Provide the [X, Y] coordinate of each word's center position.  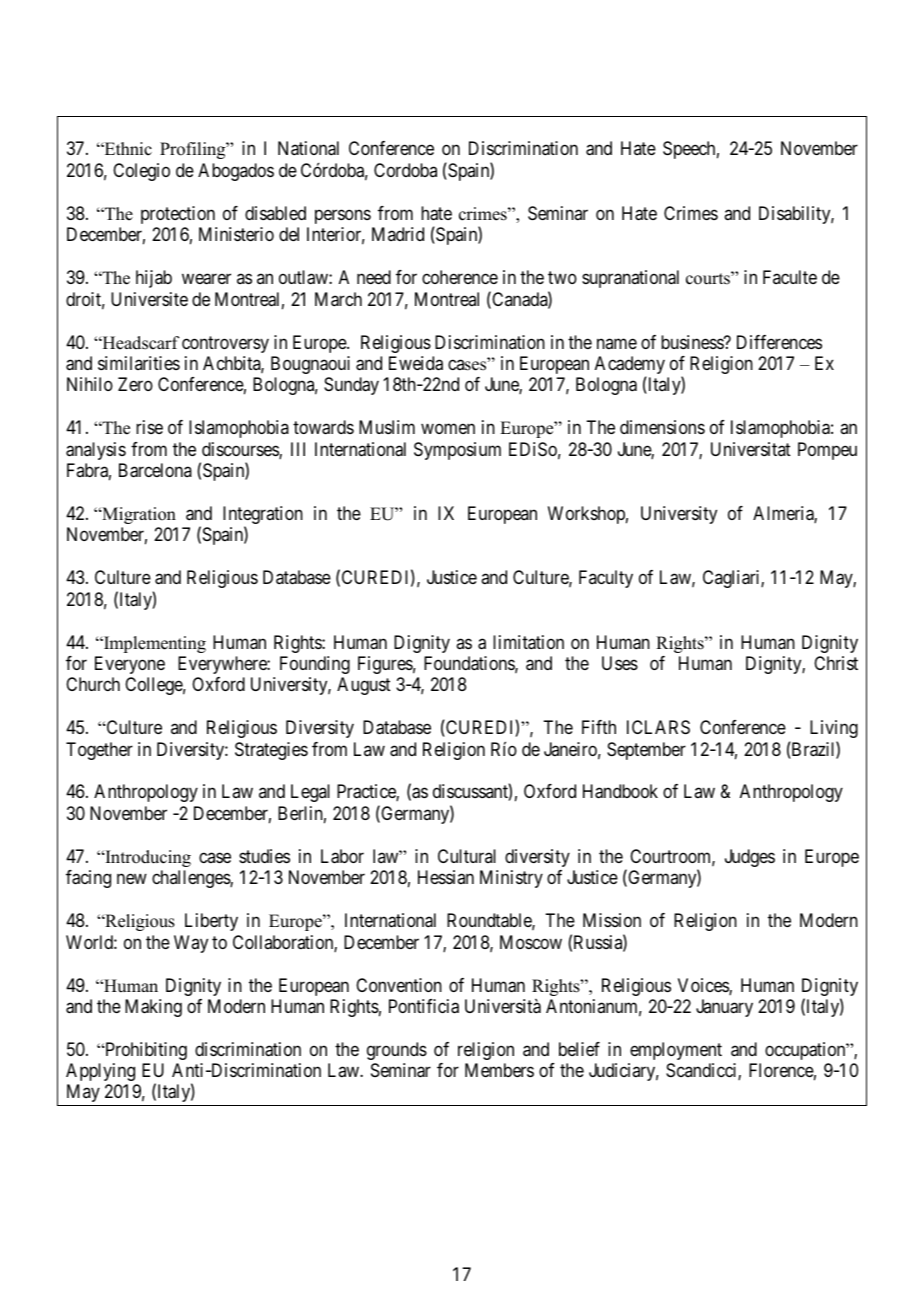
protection [178, 215]
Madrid [398, 234]
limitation [528, 642]
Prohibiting [145, 1051]
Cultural [467, 856]
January [724, 1008]
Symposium [457, 451]
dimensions [662, 427]
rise [149, 427]
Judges [750, 858]
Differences [779, 342]
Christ [836, 663]
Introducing [147, 858]
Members [499, 1070]
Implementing [154, 644]
